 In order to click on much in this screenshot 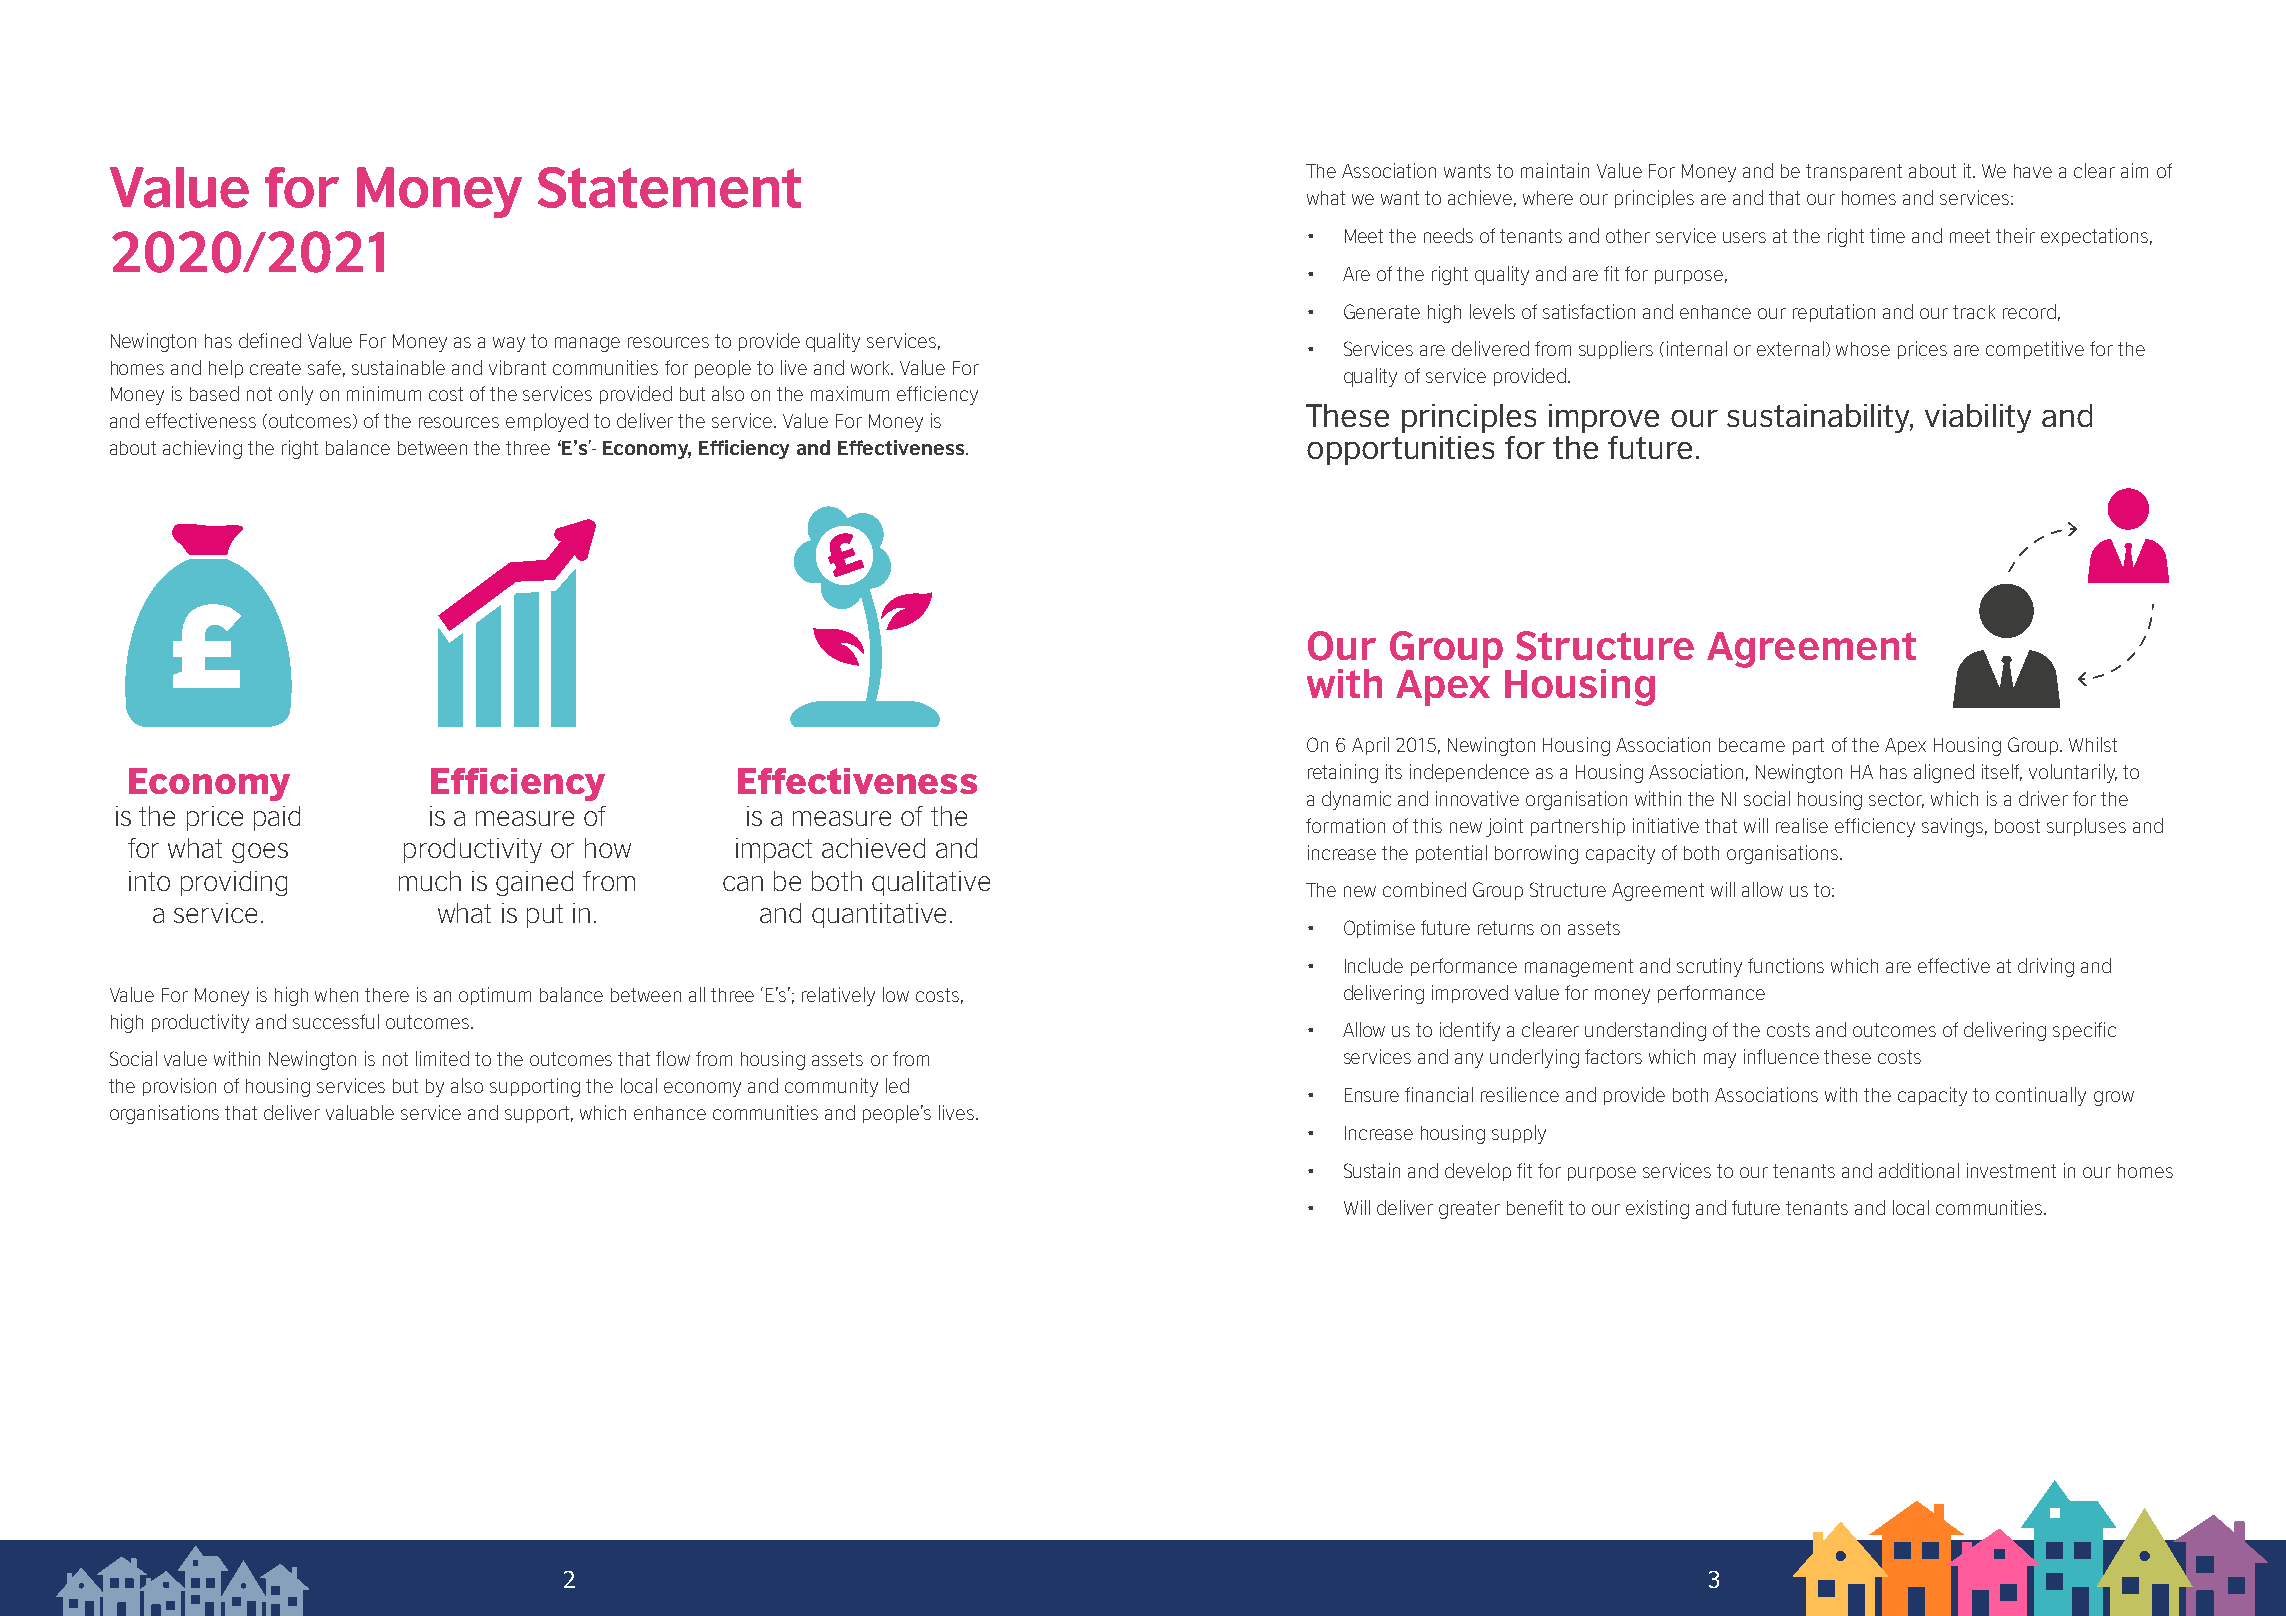, I will do `click(430, 881)`.
